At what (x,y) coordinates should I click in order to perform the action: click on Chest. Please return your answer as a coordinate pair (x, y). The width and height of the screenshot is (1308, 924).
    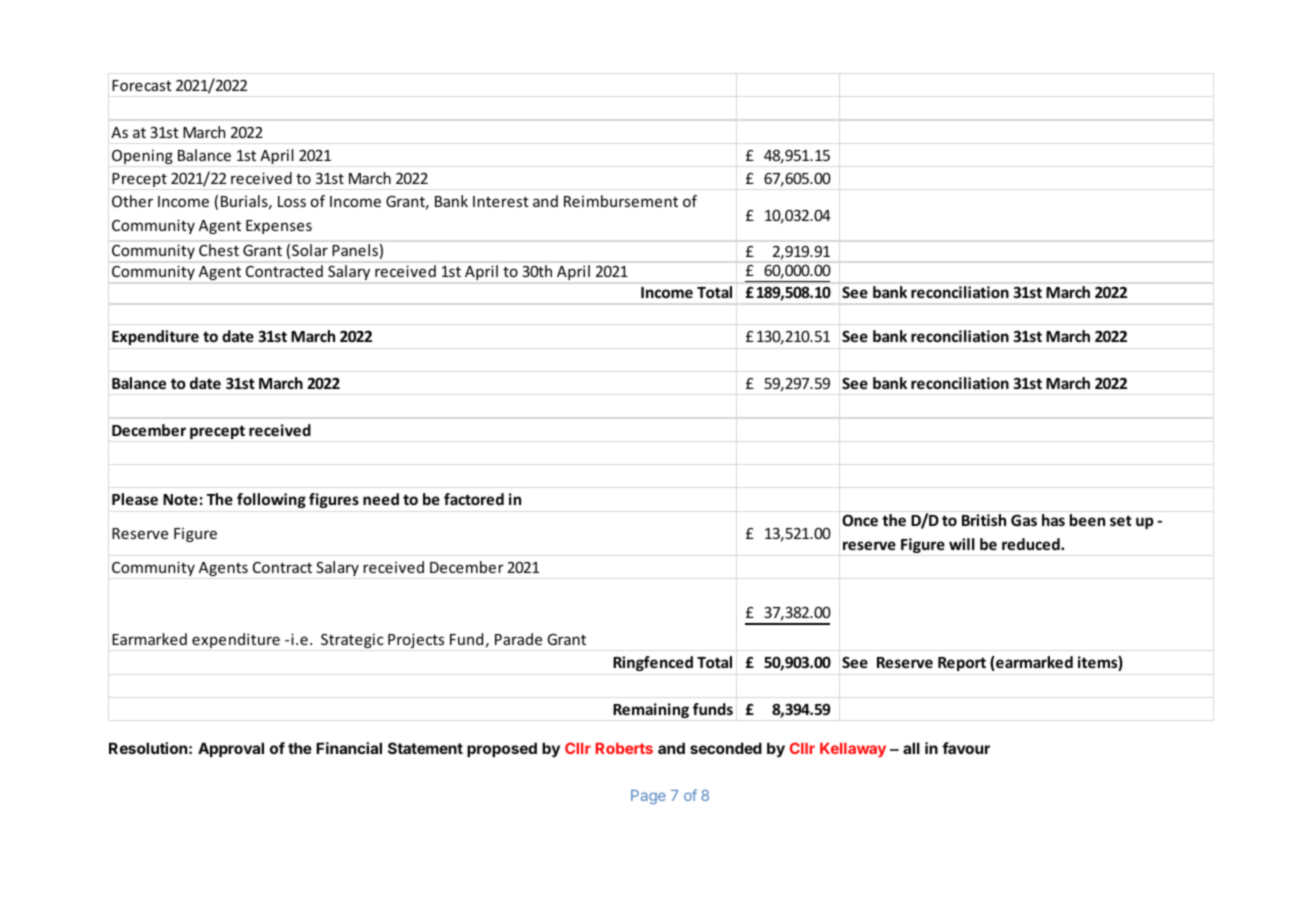
    Looking at the image, I should click on (219, 250).
